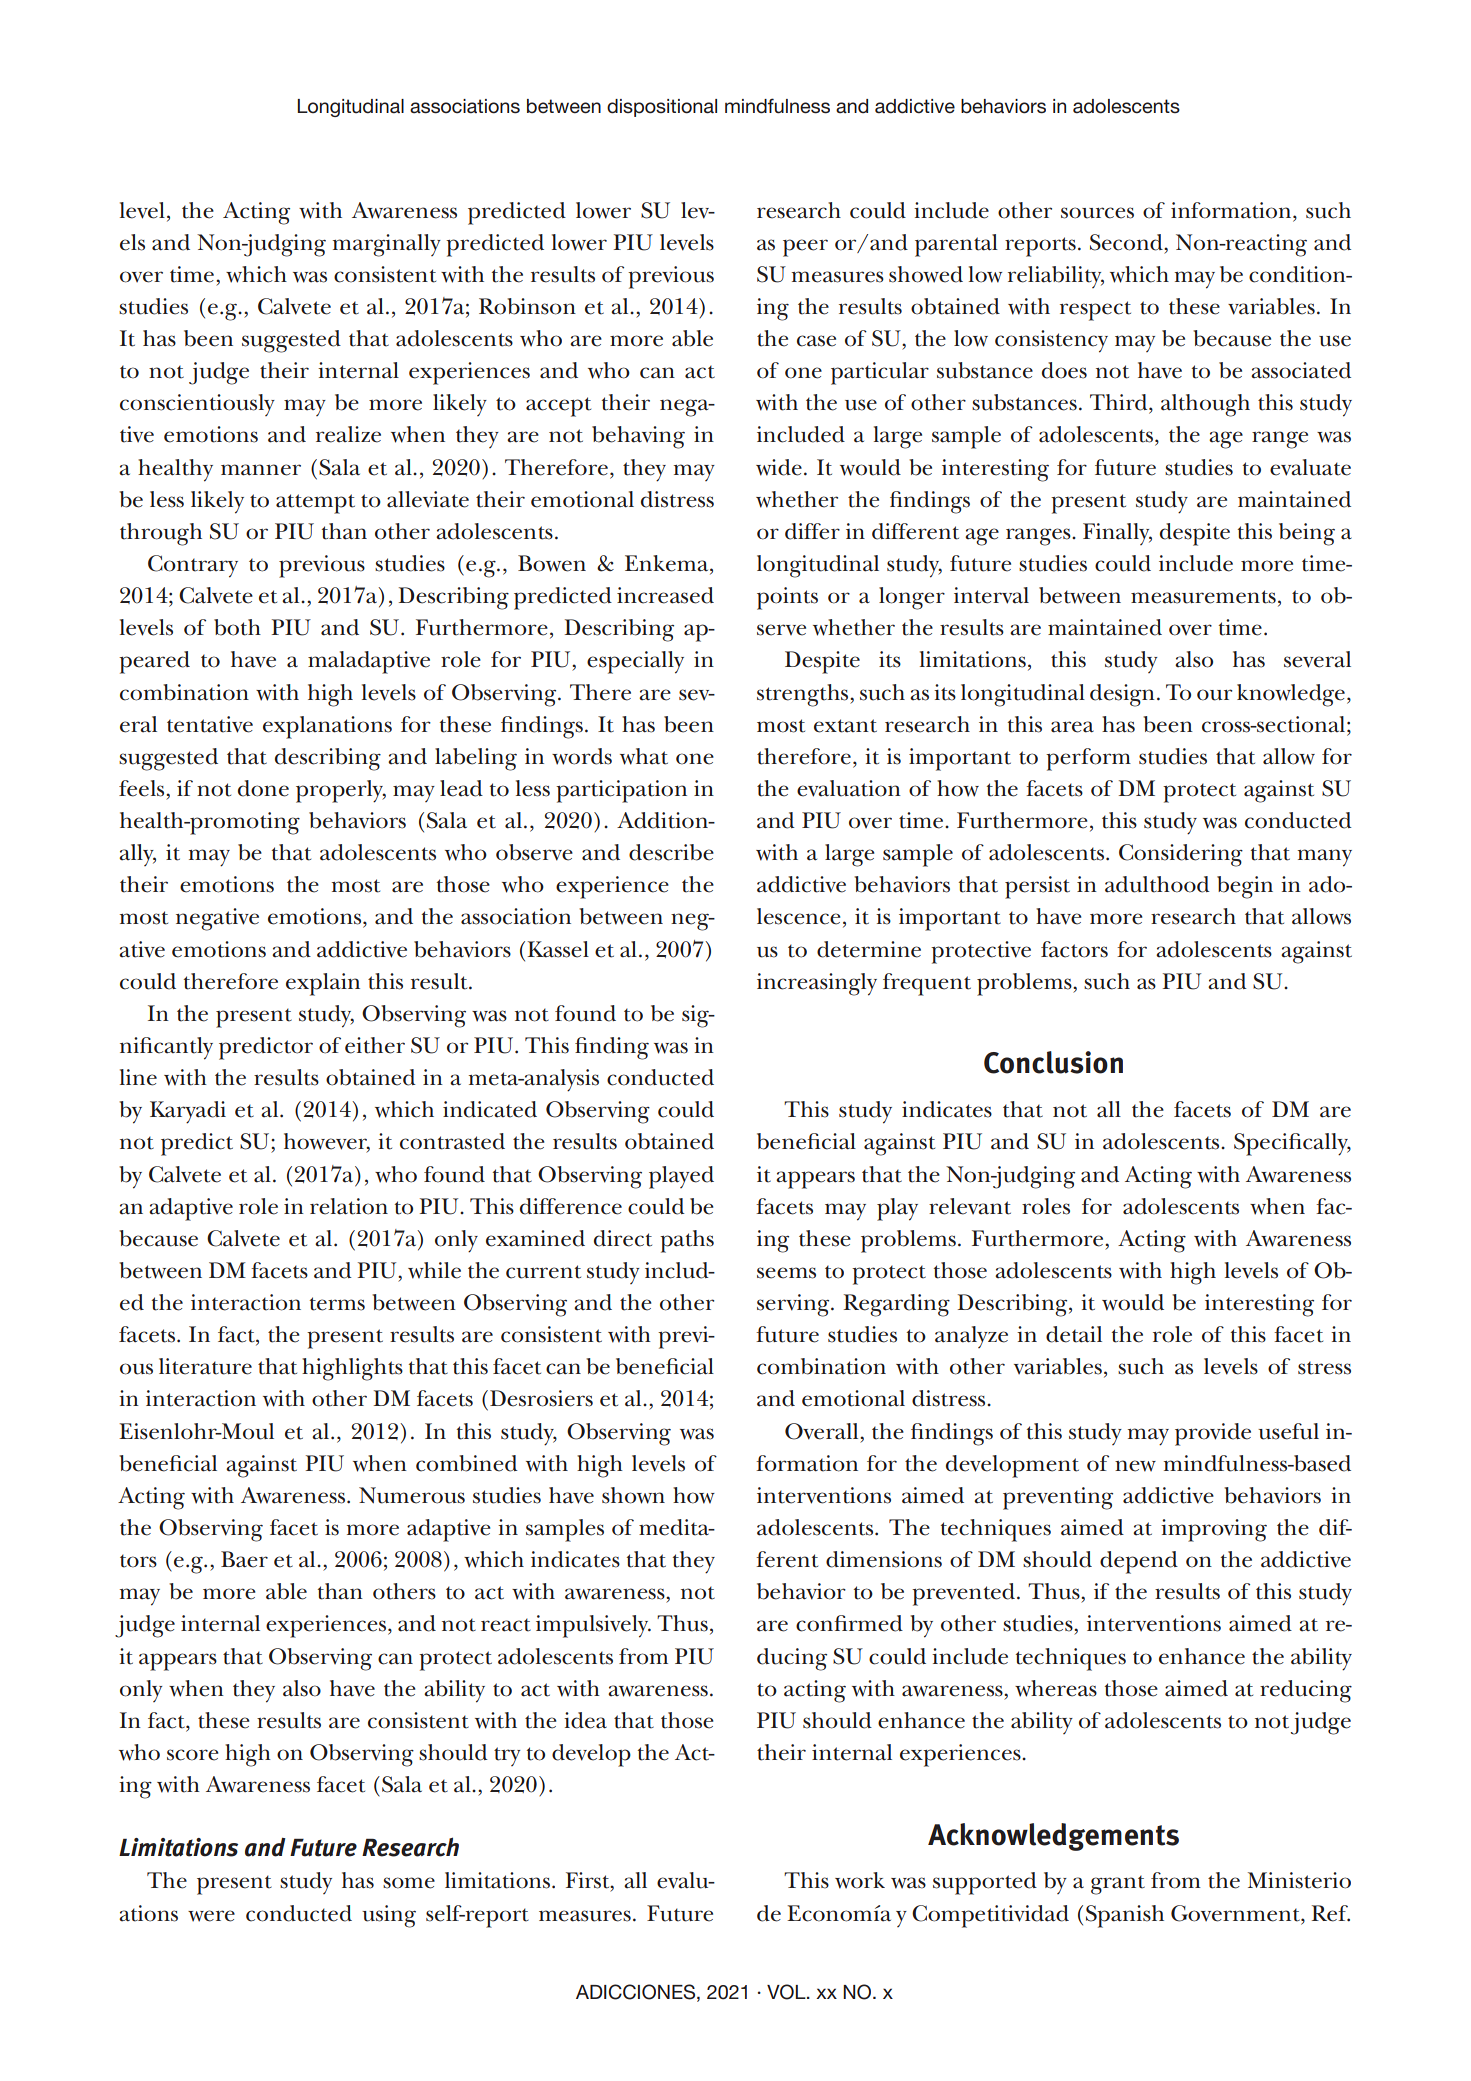  I want to click on improving, so click(1214, 1530).
